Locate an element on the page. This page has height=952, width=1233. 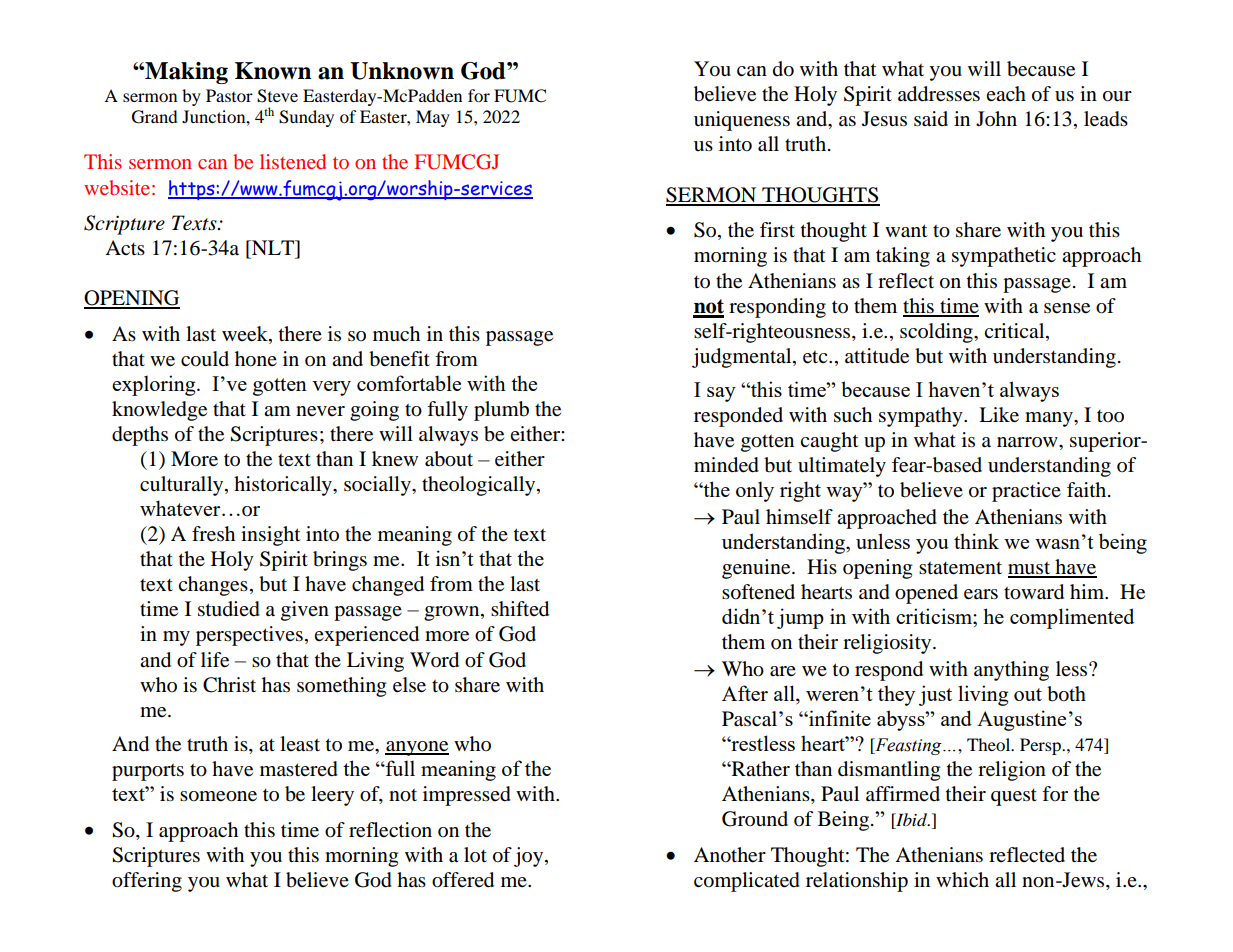
practice is located at coordinates (1026, 492).
